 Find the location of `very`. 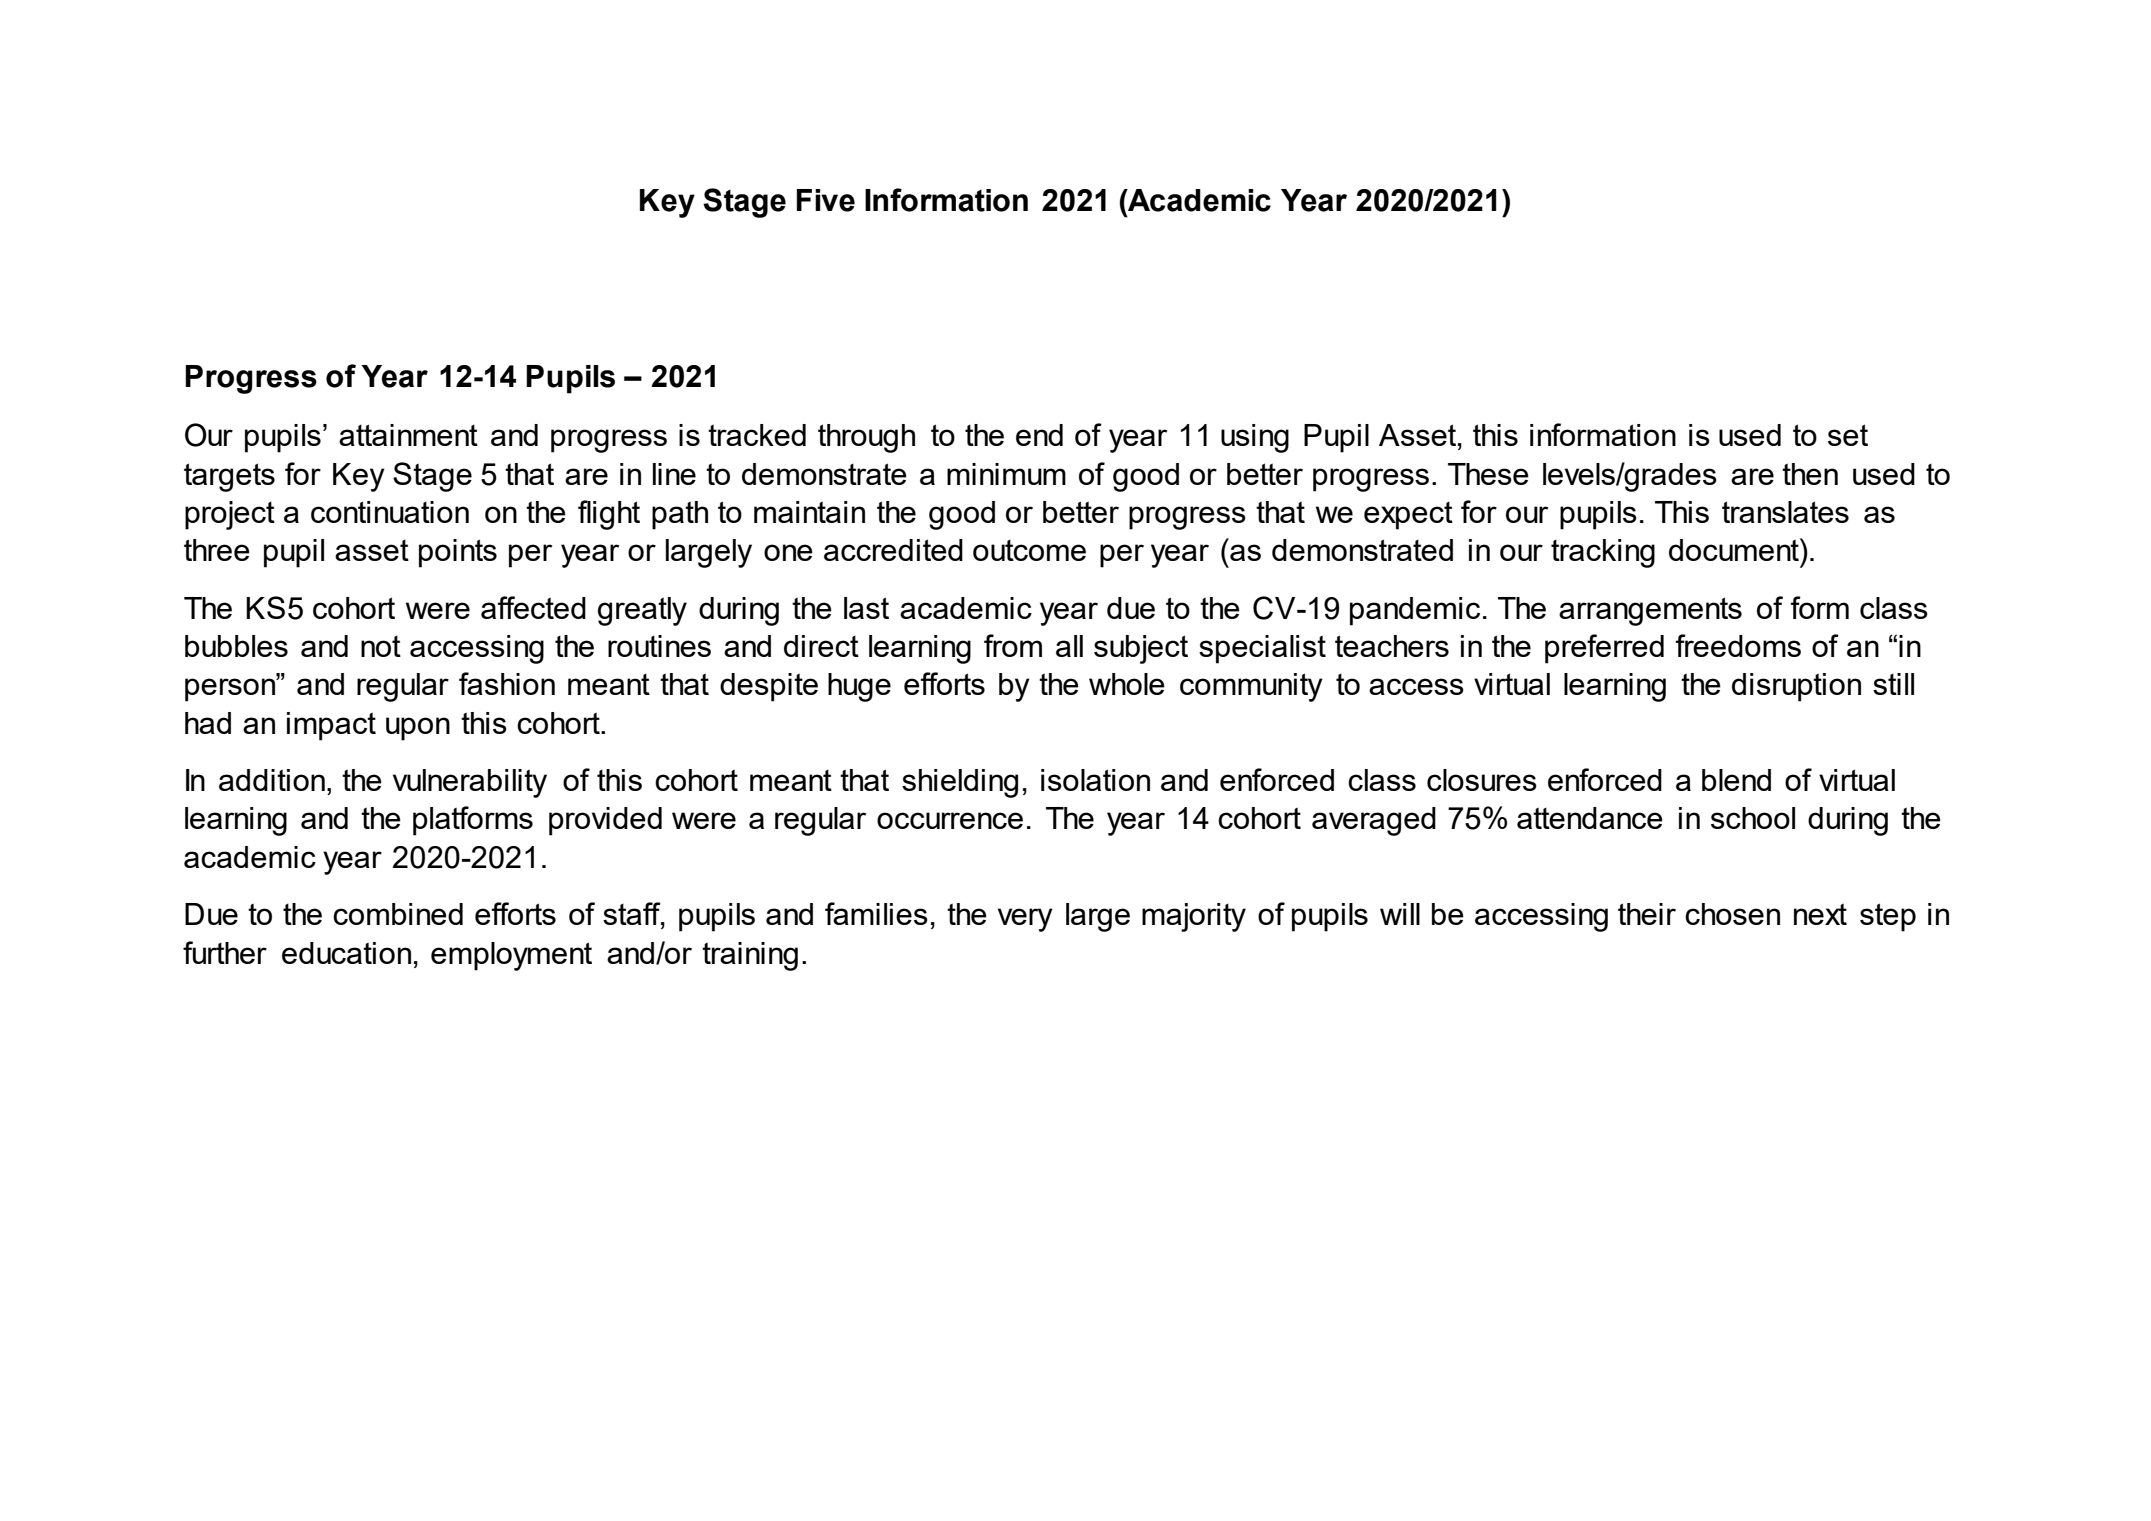

very is located at coordinates (1025, 920).
